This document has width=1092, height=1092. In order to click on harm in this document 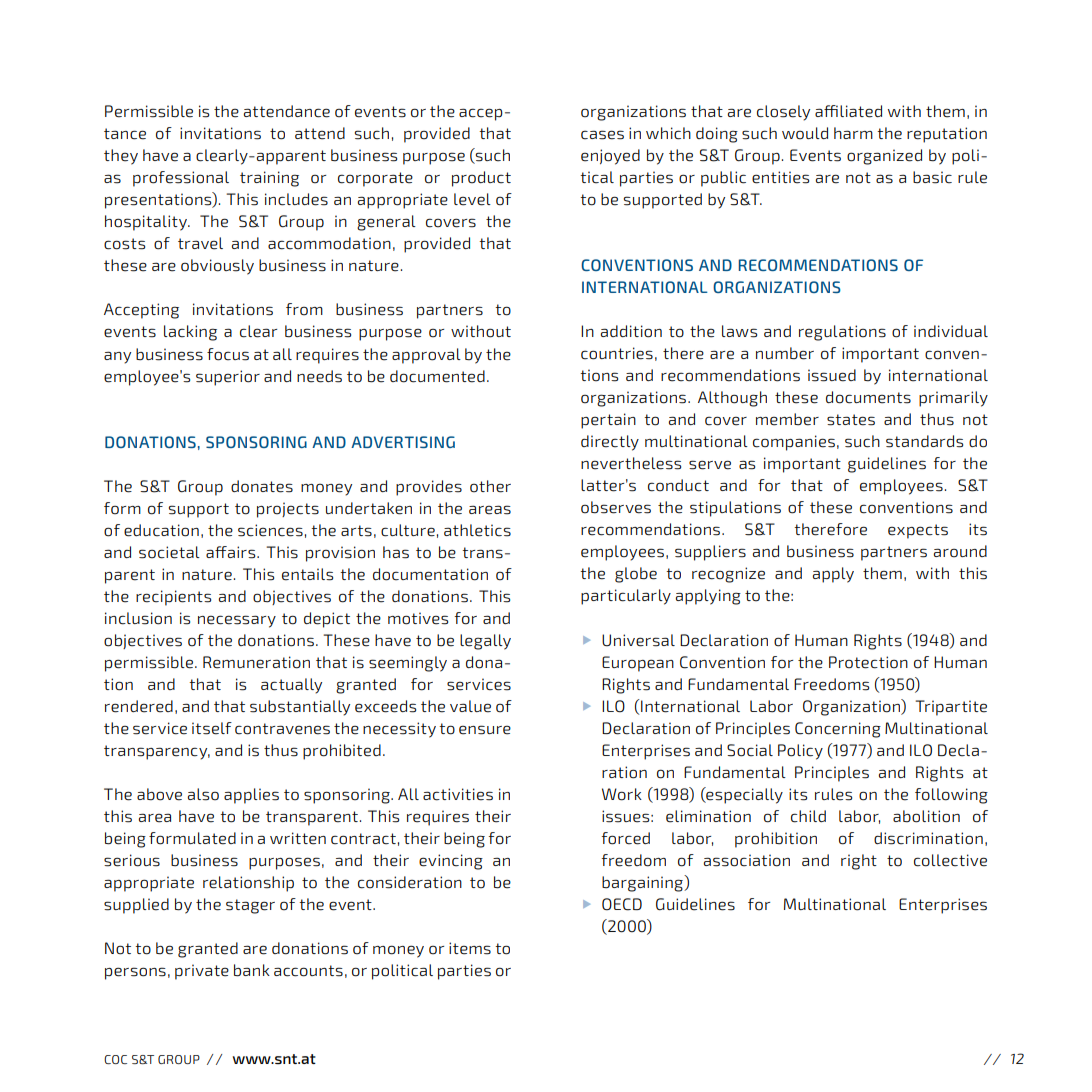, I will do `click(853, 133)`.
